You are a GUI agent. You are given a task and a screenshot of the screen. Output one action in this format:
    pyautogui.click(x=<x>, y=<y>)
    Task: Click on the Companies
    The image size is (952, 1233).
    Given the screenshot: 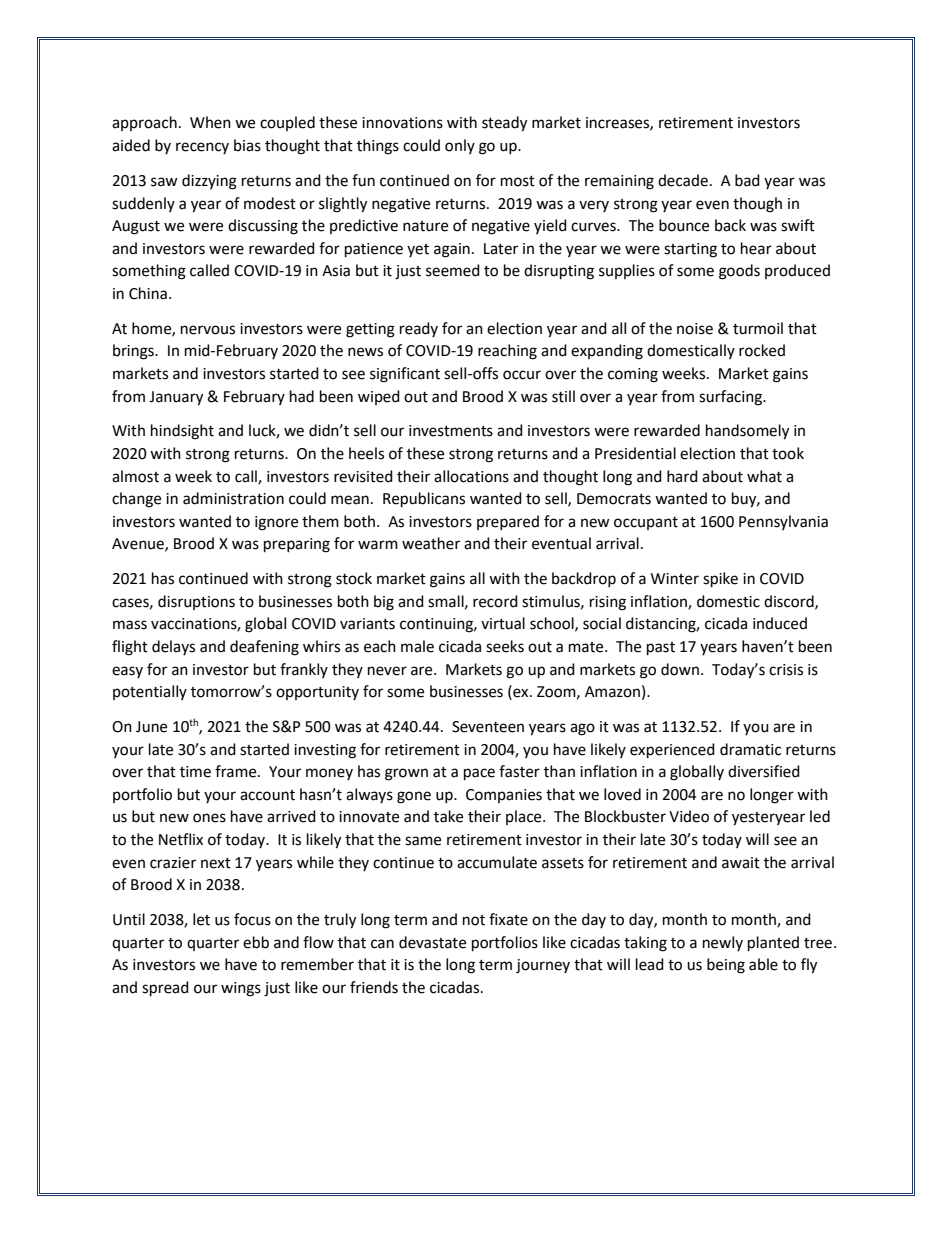 What is the action you would take?
    pyautogui.click(x=504, y=796)
